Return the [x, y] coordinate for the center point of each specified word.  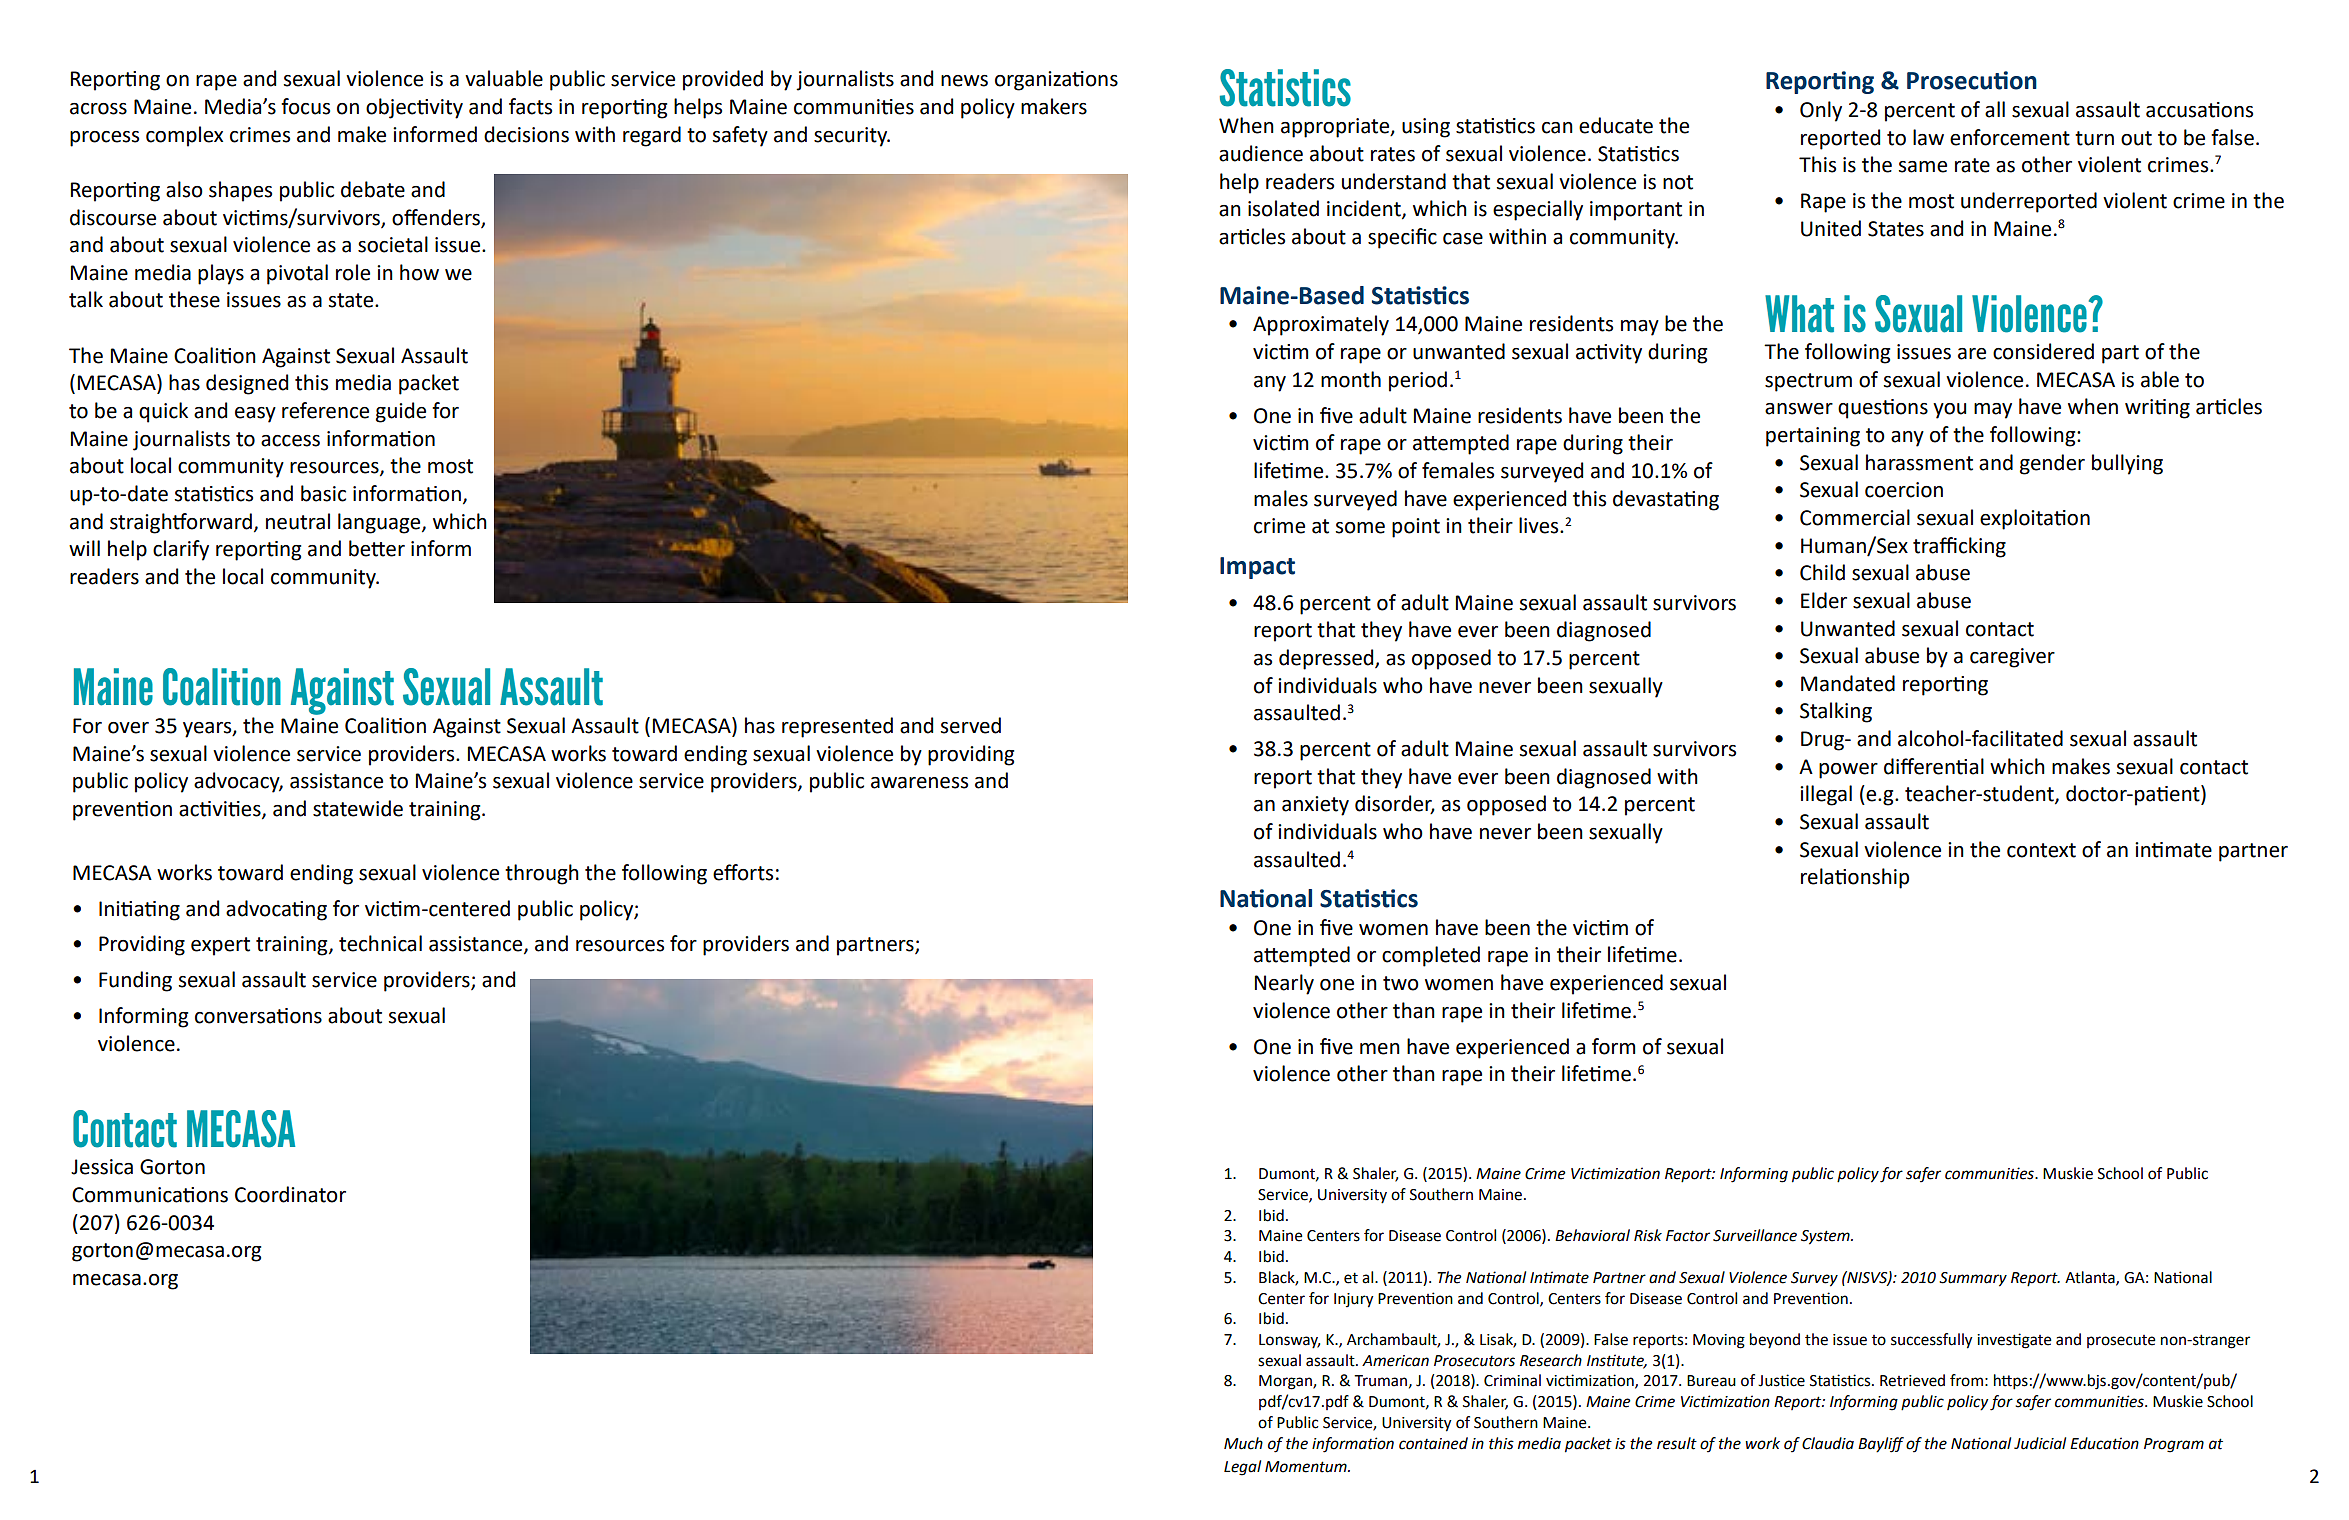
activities [221, 810]
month [1351, 379]
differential [1934, 766]
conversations [258, 1016]
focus [305, 106]
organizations [1056, 81]
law [1928, 137]
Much [1243, 1443]
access [290, 441]
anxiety [1315, 806]
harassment [1919, 462]
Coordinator [290, 1194]
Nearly [1284, 984]
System [1826, 1237]
